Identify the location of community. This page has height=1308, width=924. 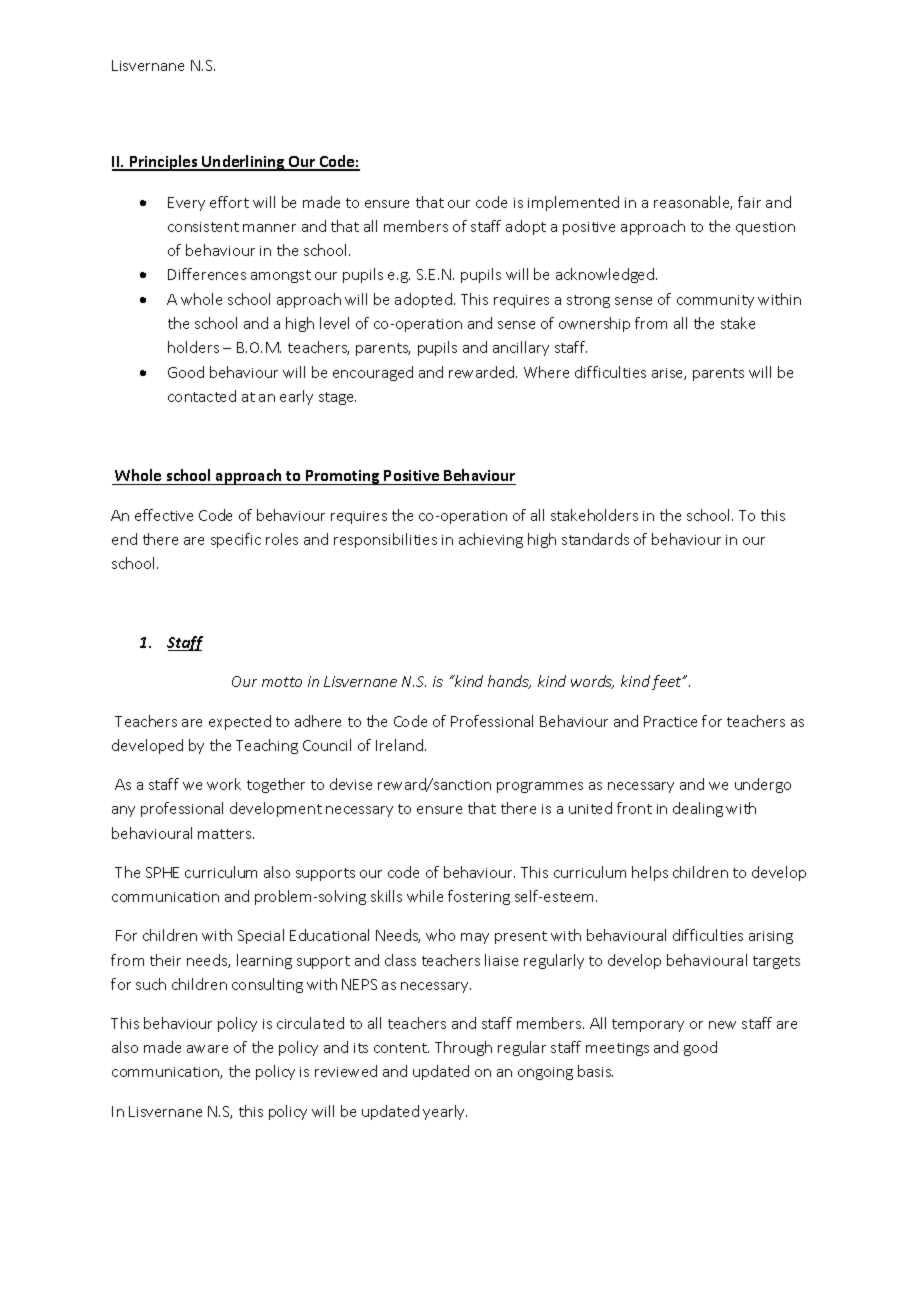
(715, 301).
